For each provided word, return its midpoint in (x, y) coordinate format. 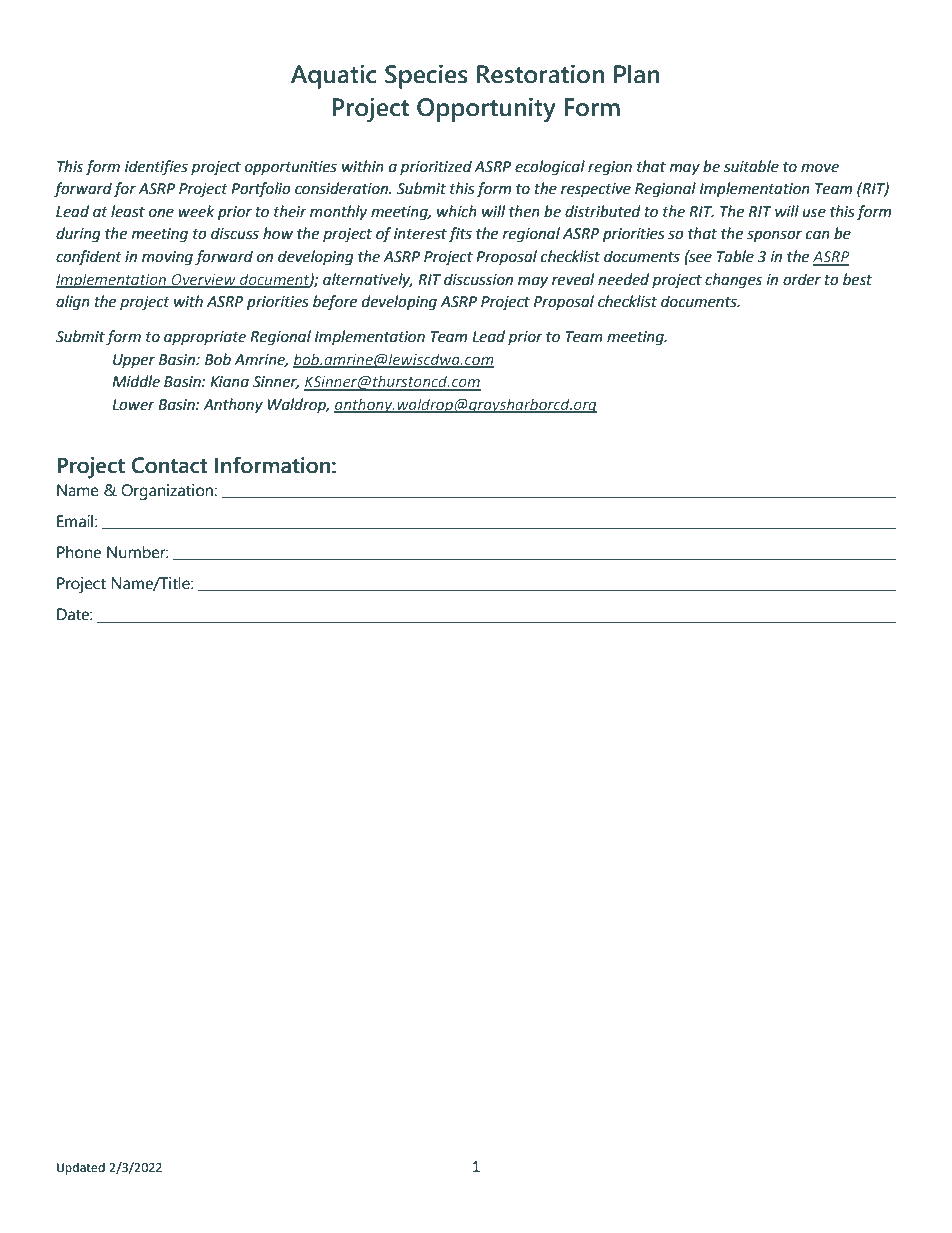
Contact (169, 465)
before (335, 303)
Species (426, 76)
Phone (79, 552)
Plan (637, 74)
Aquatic (333, 76)
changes (733, 281)
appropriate (205, 338)
